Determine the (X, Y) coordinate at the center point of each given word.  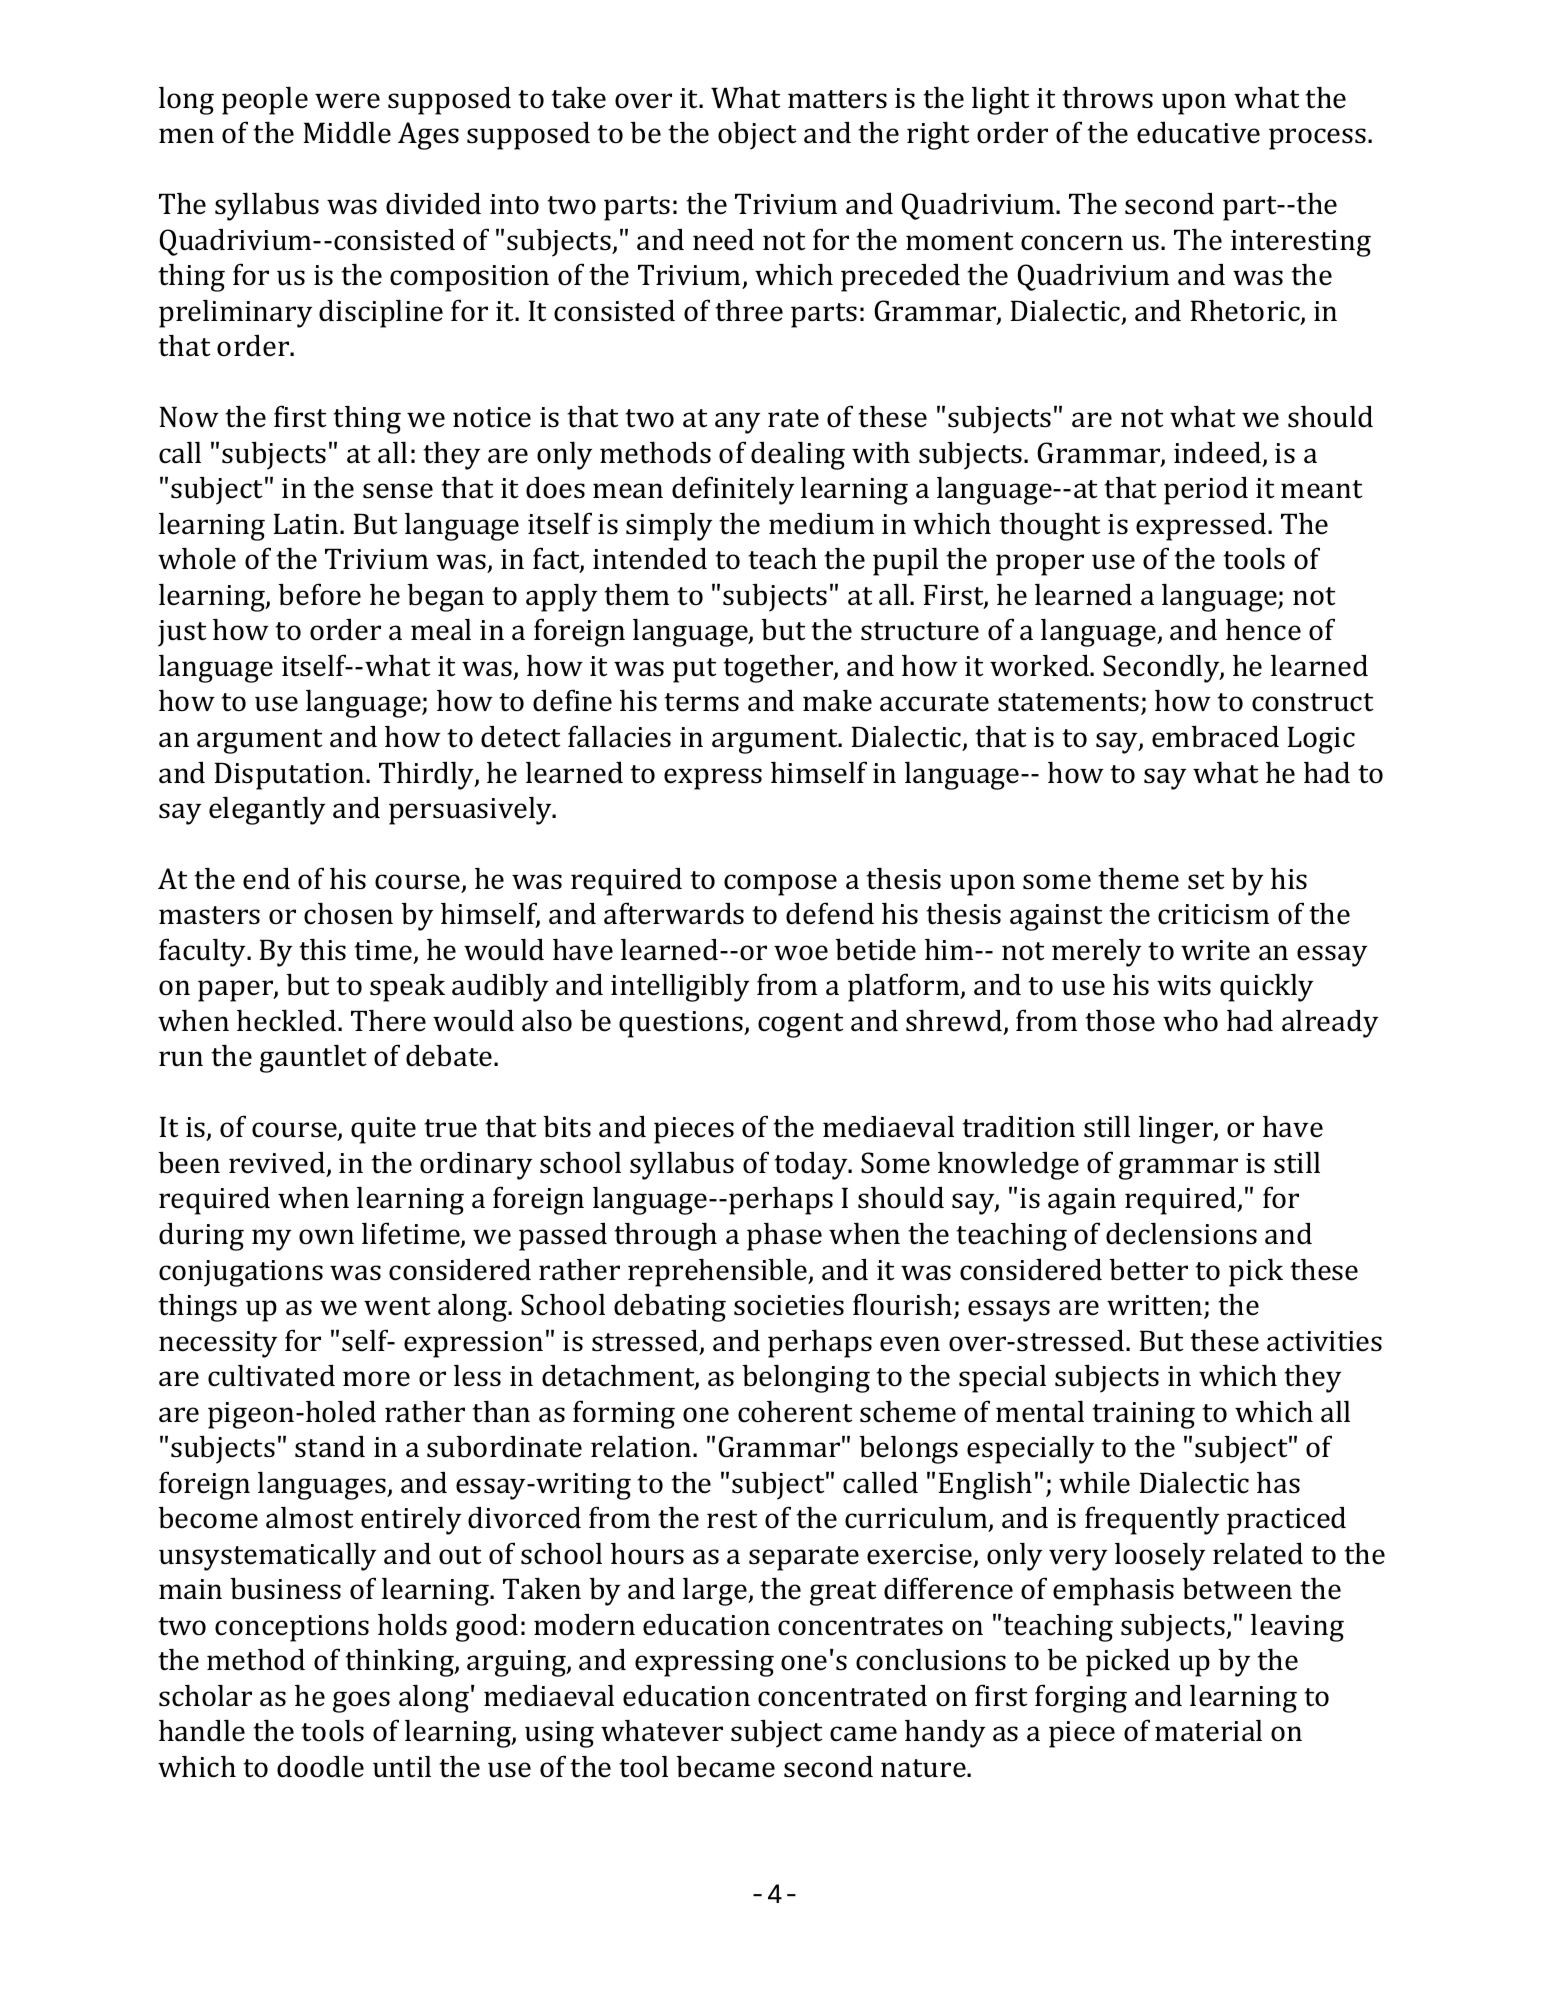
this (322, 950)
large (716, 1592)
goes (361, 1702)
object (757, 136)
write (1215, 950)
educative (1198, 133)
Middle (347, 133)
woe (801, 953)
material (1208, 1731)
